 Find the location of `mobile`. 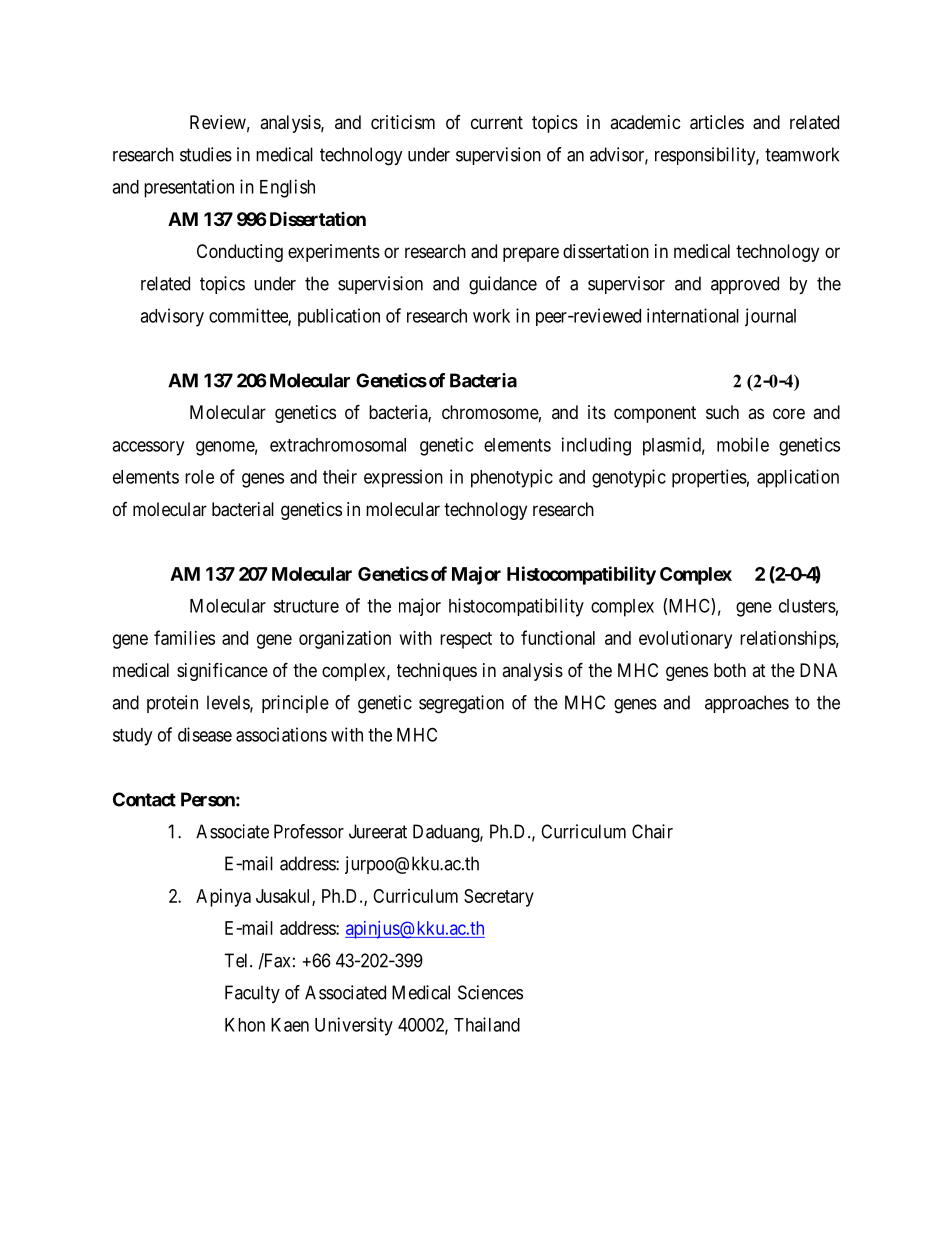

mobile is located at coordinates (743, 444).
